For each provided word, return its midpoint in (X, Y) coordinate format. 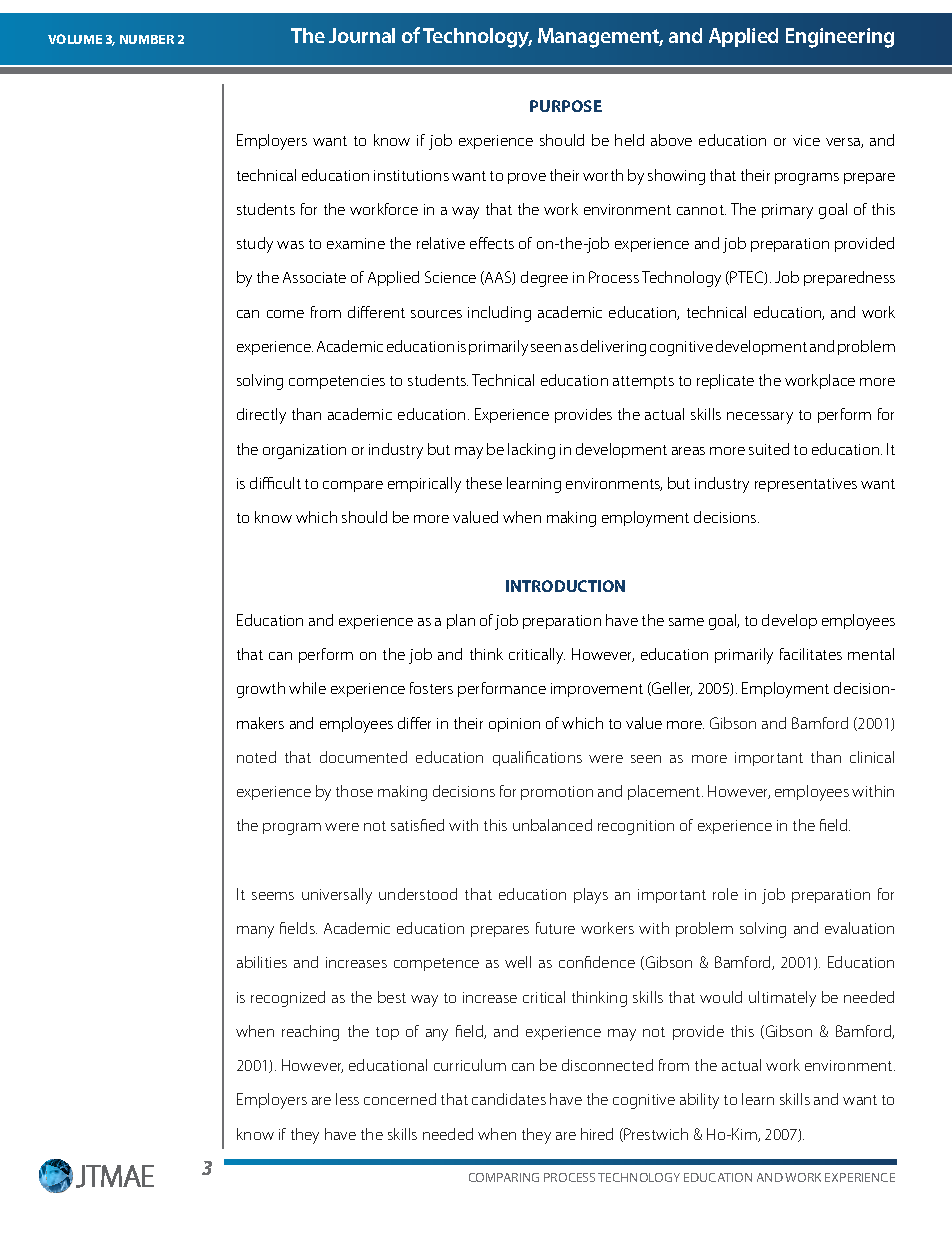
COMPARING (504, 1177)
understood (418, 894)
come (285, 314)
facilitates (811, 654)
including (499, 314)
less (347, 1099)
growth (261, 690)
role (725, 894)
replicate (725, 381)
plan (461, 621)
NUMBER (147, 39)
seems (273, 896)
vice (806, 140)
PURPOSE (566, 106)
